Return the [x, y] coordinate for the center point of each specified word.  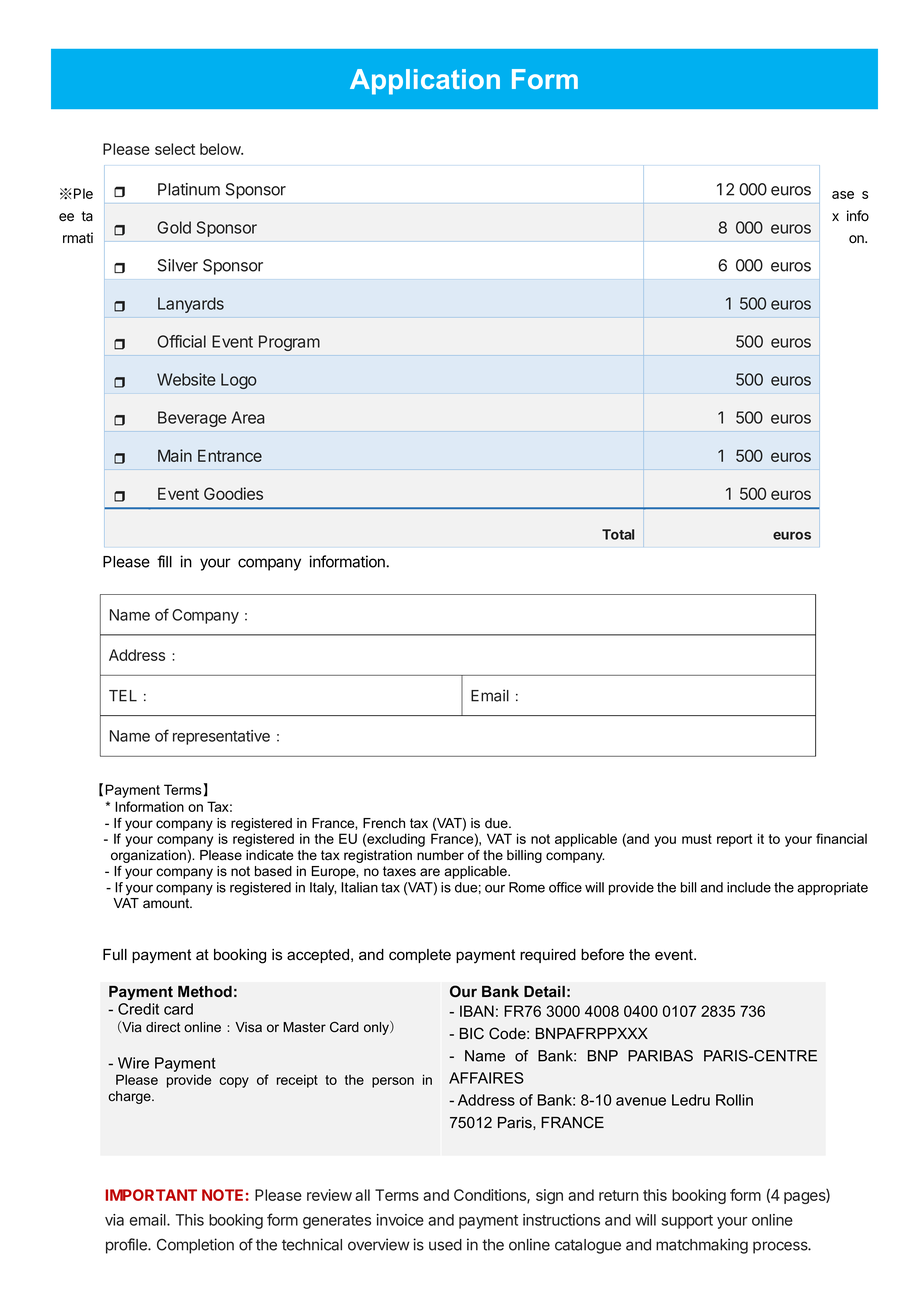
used [445, 1245]
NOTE [222, 1195]
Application [425, 82]
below [221, 149]
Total [618, 534]
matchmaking [702, 1246]
